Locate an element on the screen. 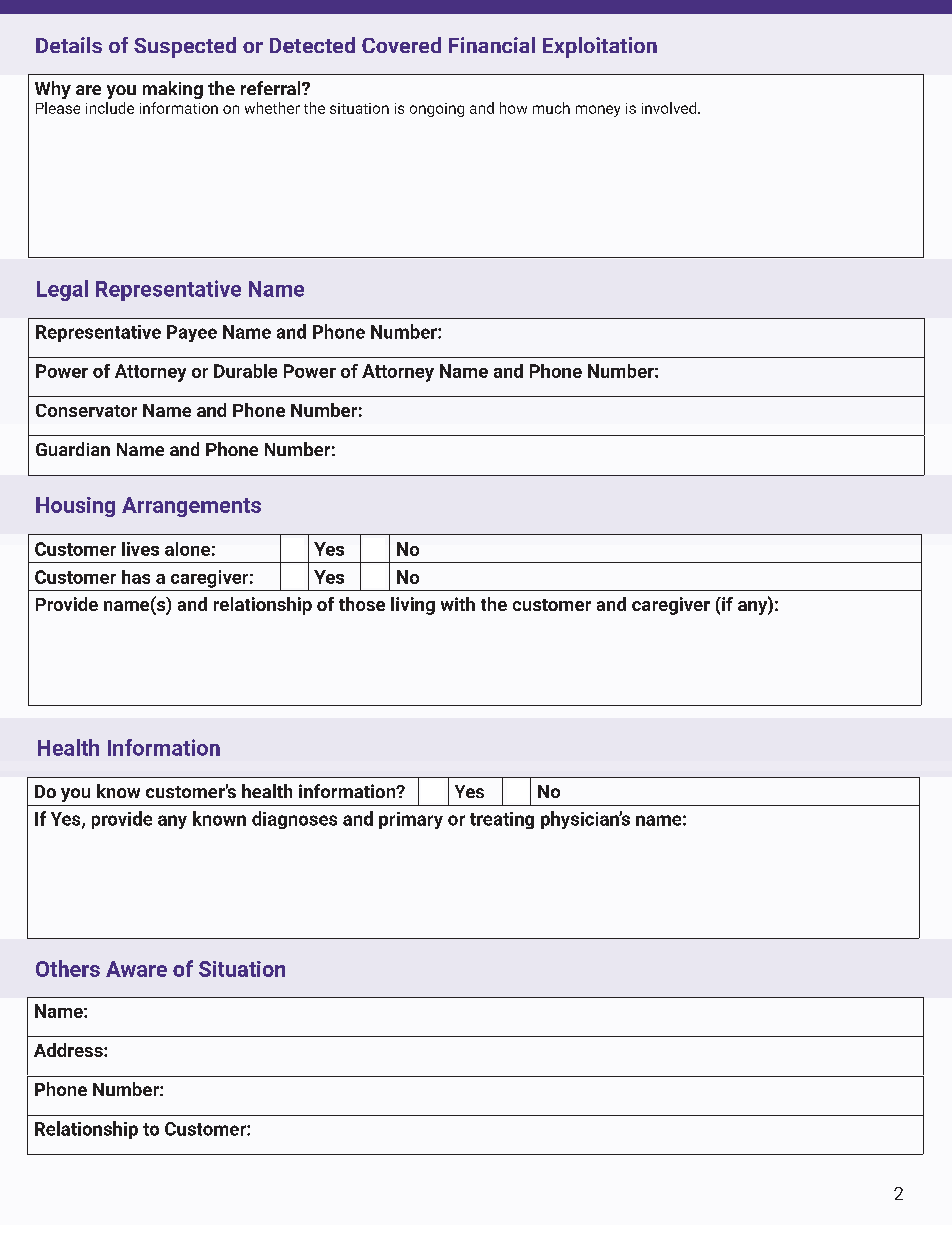 This screenshot has height=1233, width=952. include is located at coordinates (110, 108).
